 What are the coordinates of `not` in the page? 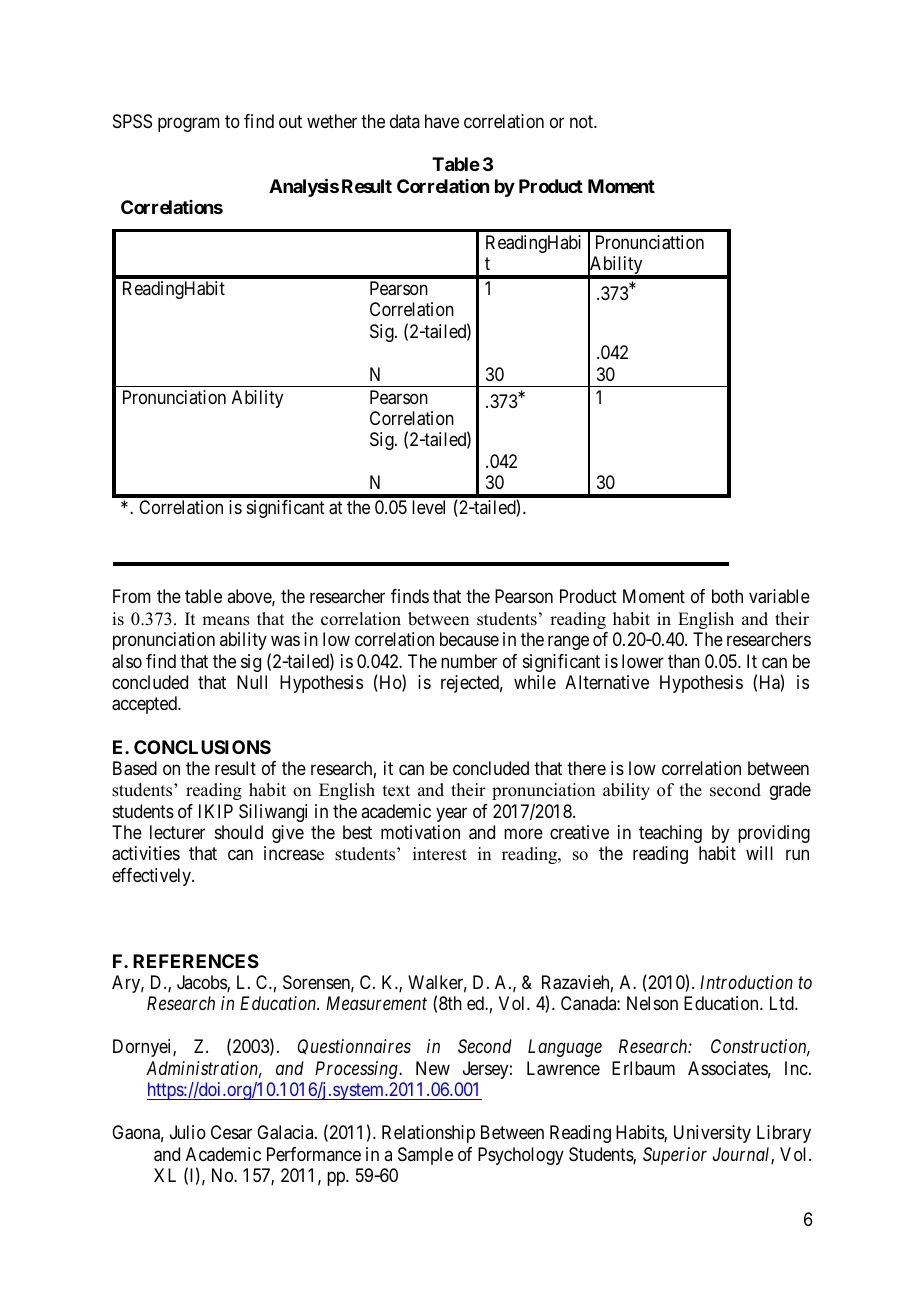 It's located at (582, 121).
